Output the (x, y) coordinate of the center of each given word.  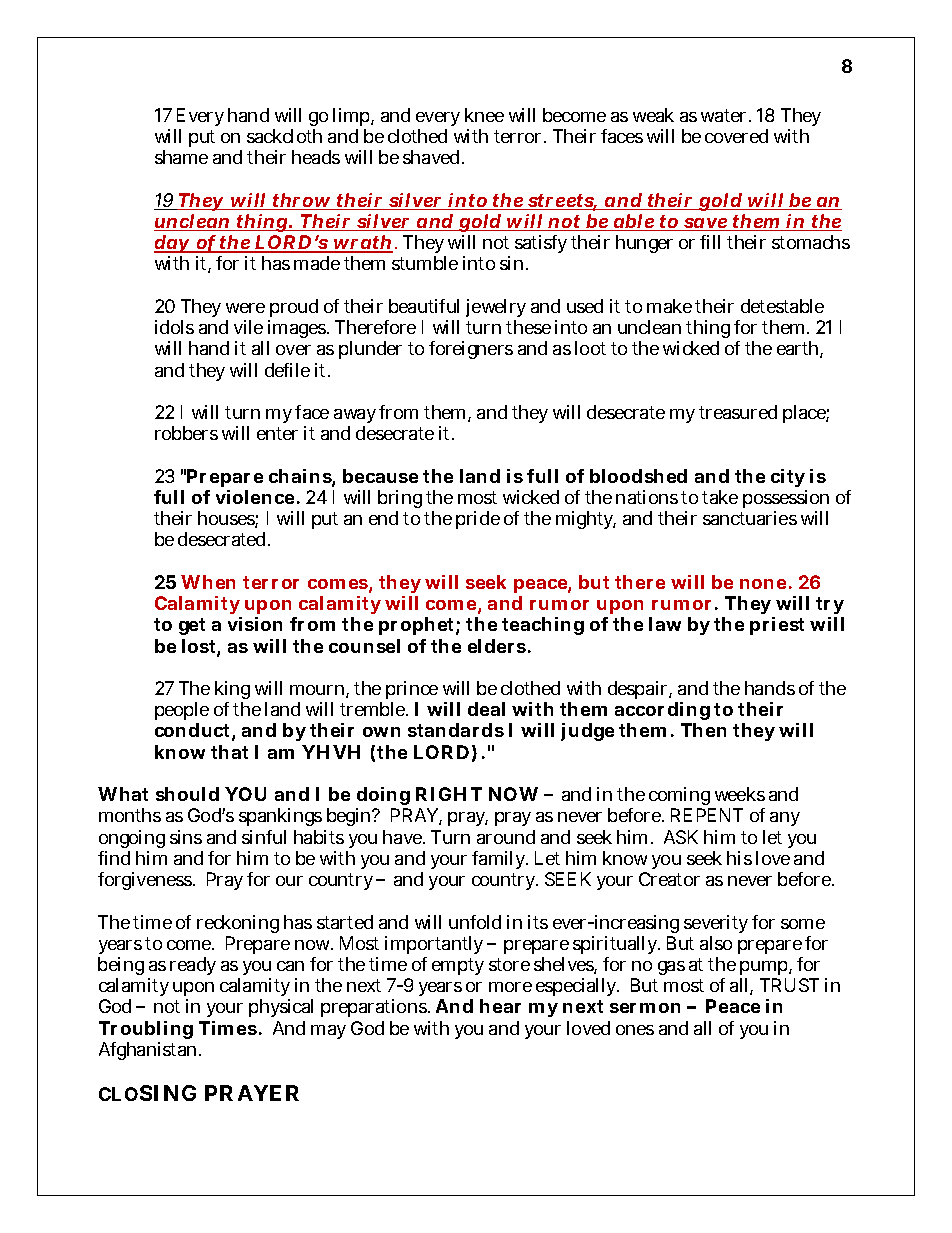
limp (351, 117)
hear (500, 1006)
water (723, 115)
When (208, 582)
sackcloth (284, 136)
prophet (416, 626)
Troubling (146, 1030)
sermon (645, 1008)
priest (777, 626)
